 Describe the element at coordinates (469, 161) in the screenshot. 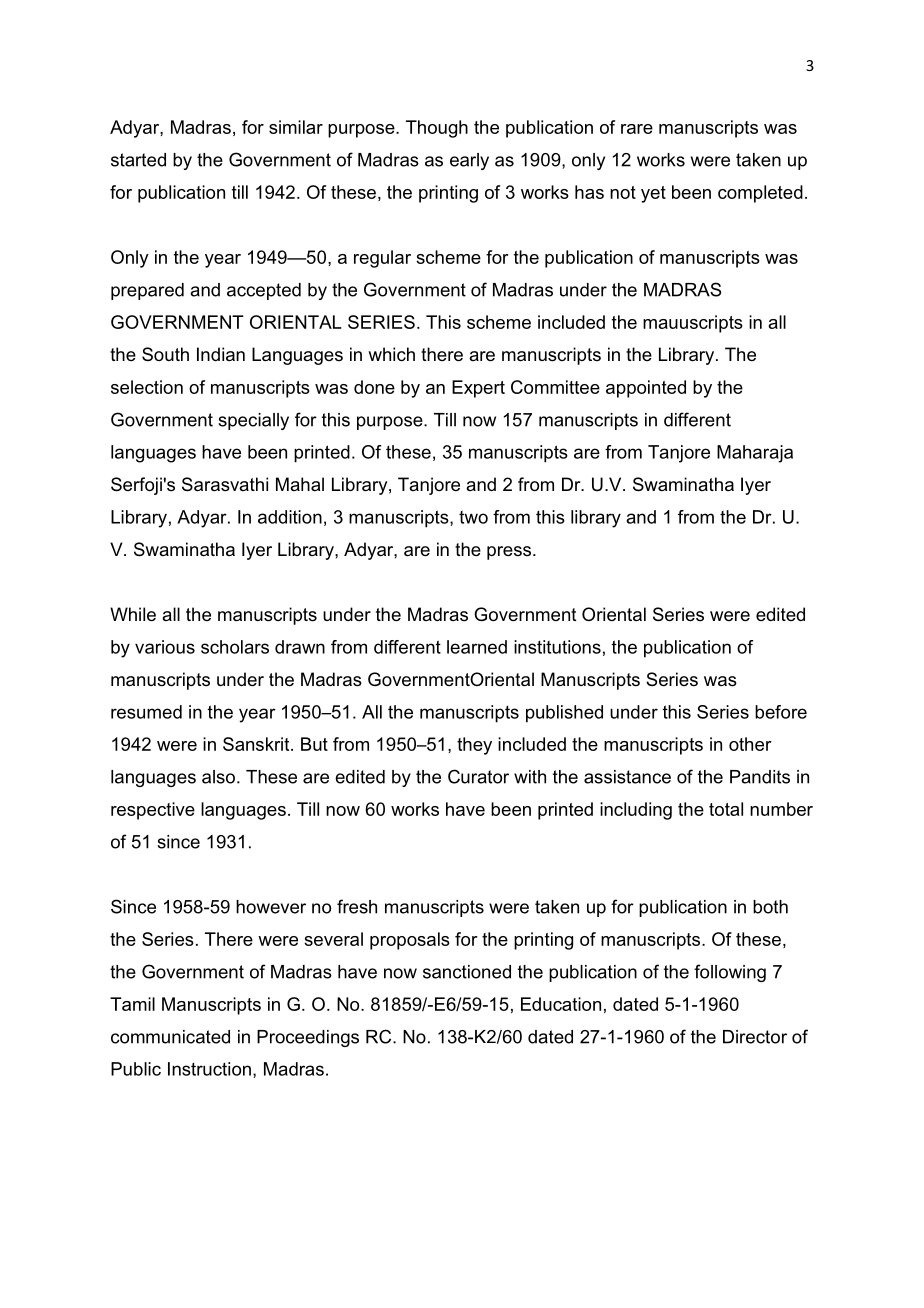

I see `early` at that location.
